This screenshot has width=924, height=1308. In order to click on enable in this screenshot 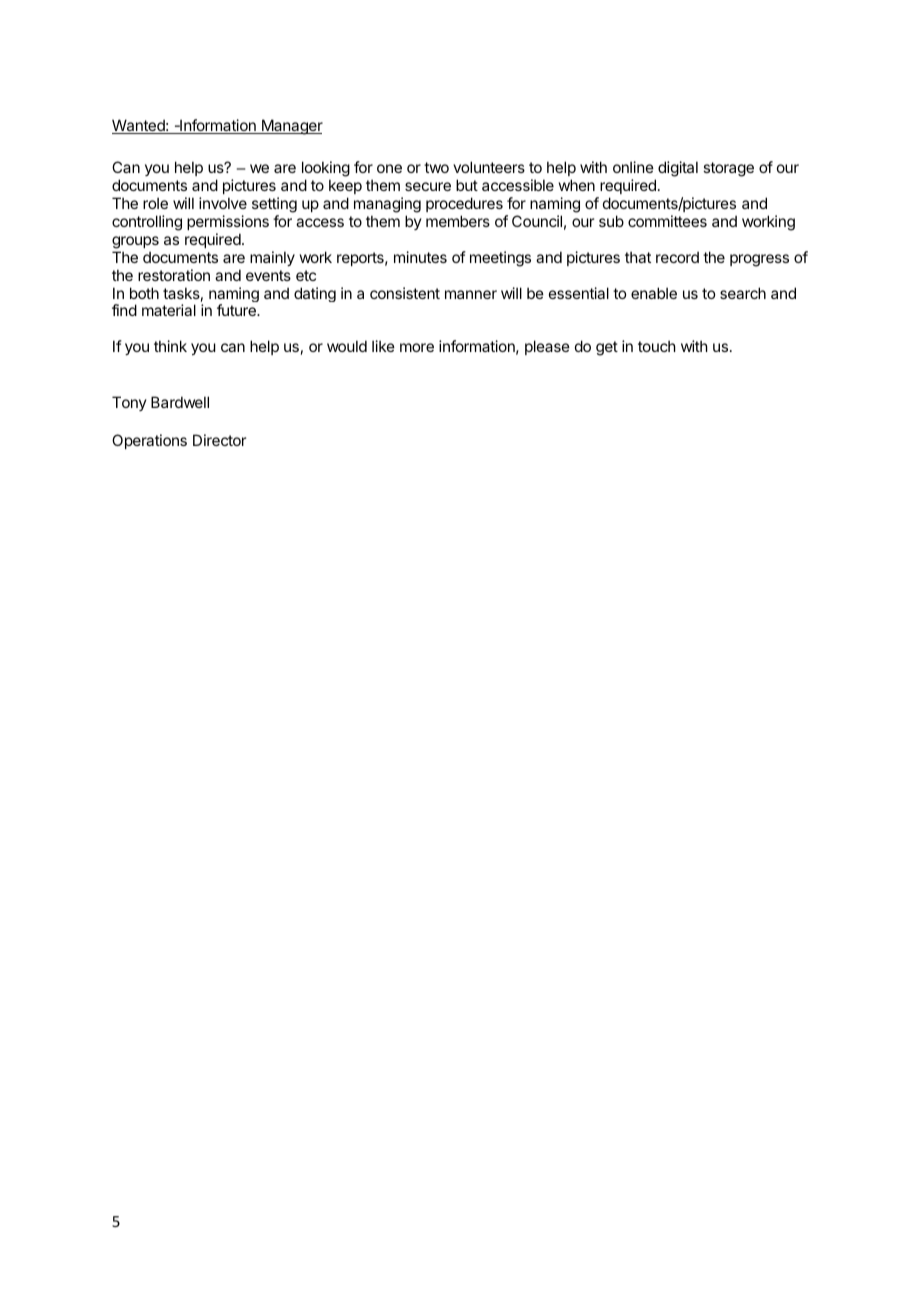, I will do `click(654, 293)`.
